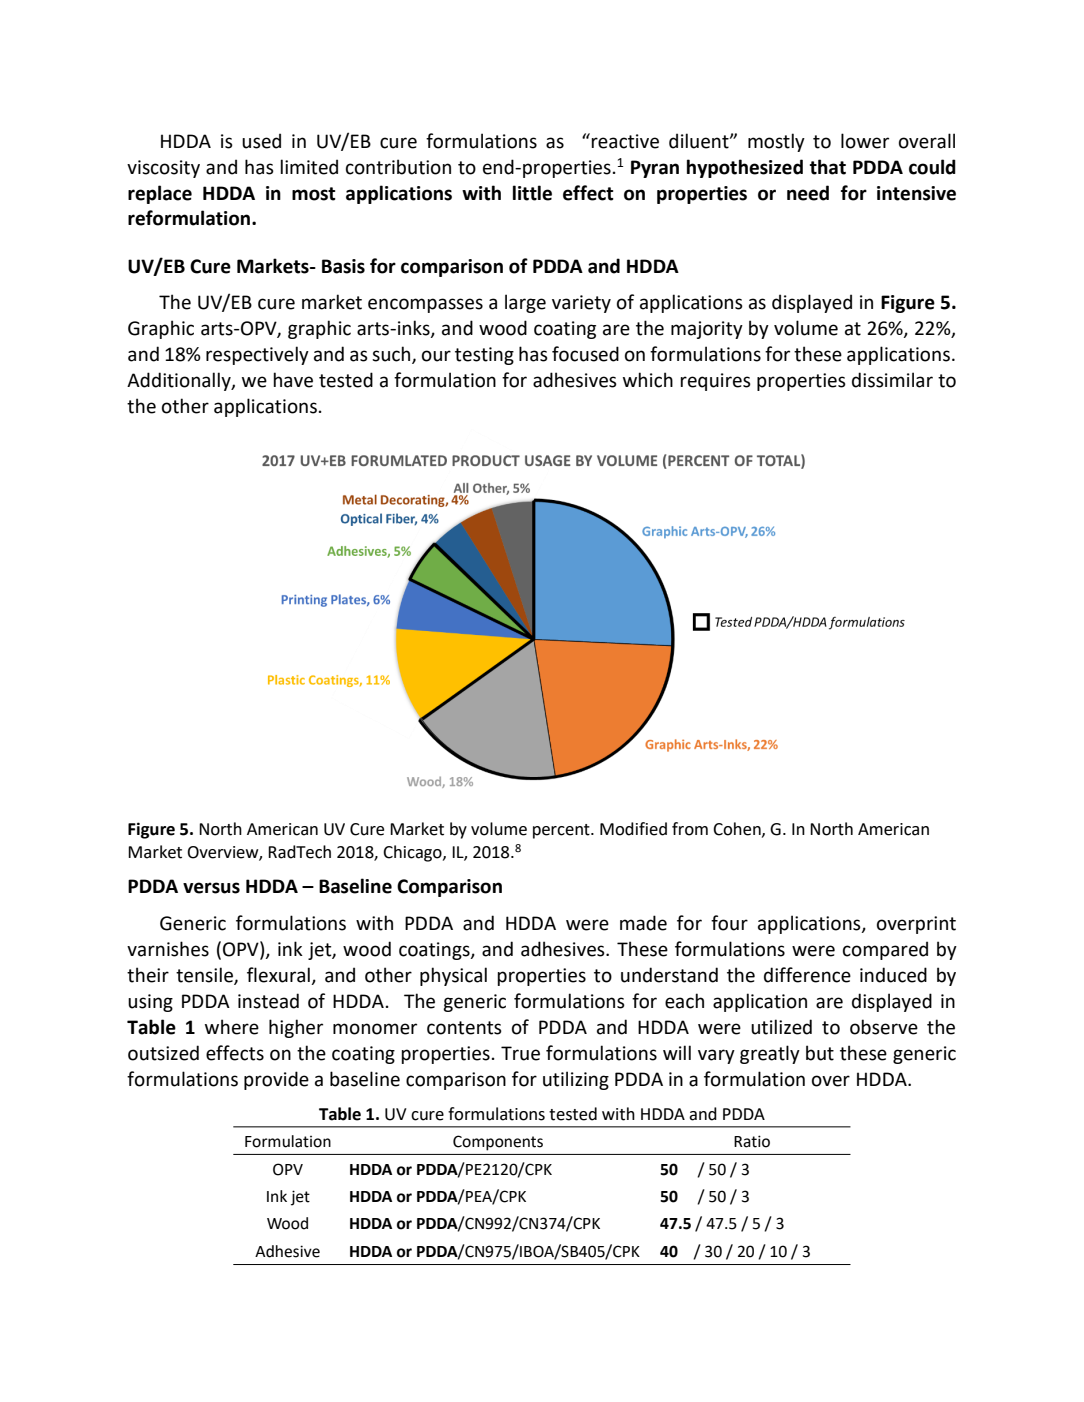 This document has height=1402, width=1084. I want to click on percent, so click(562, 831).
